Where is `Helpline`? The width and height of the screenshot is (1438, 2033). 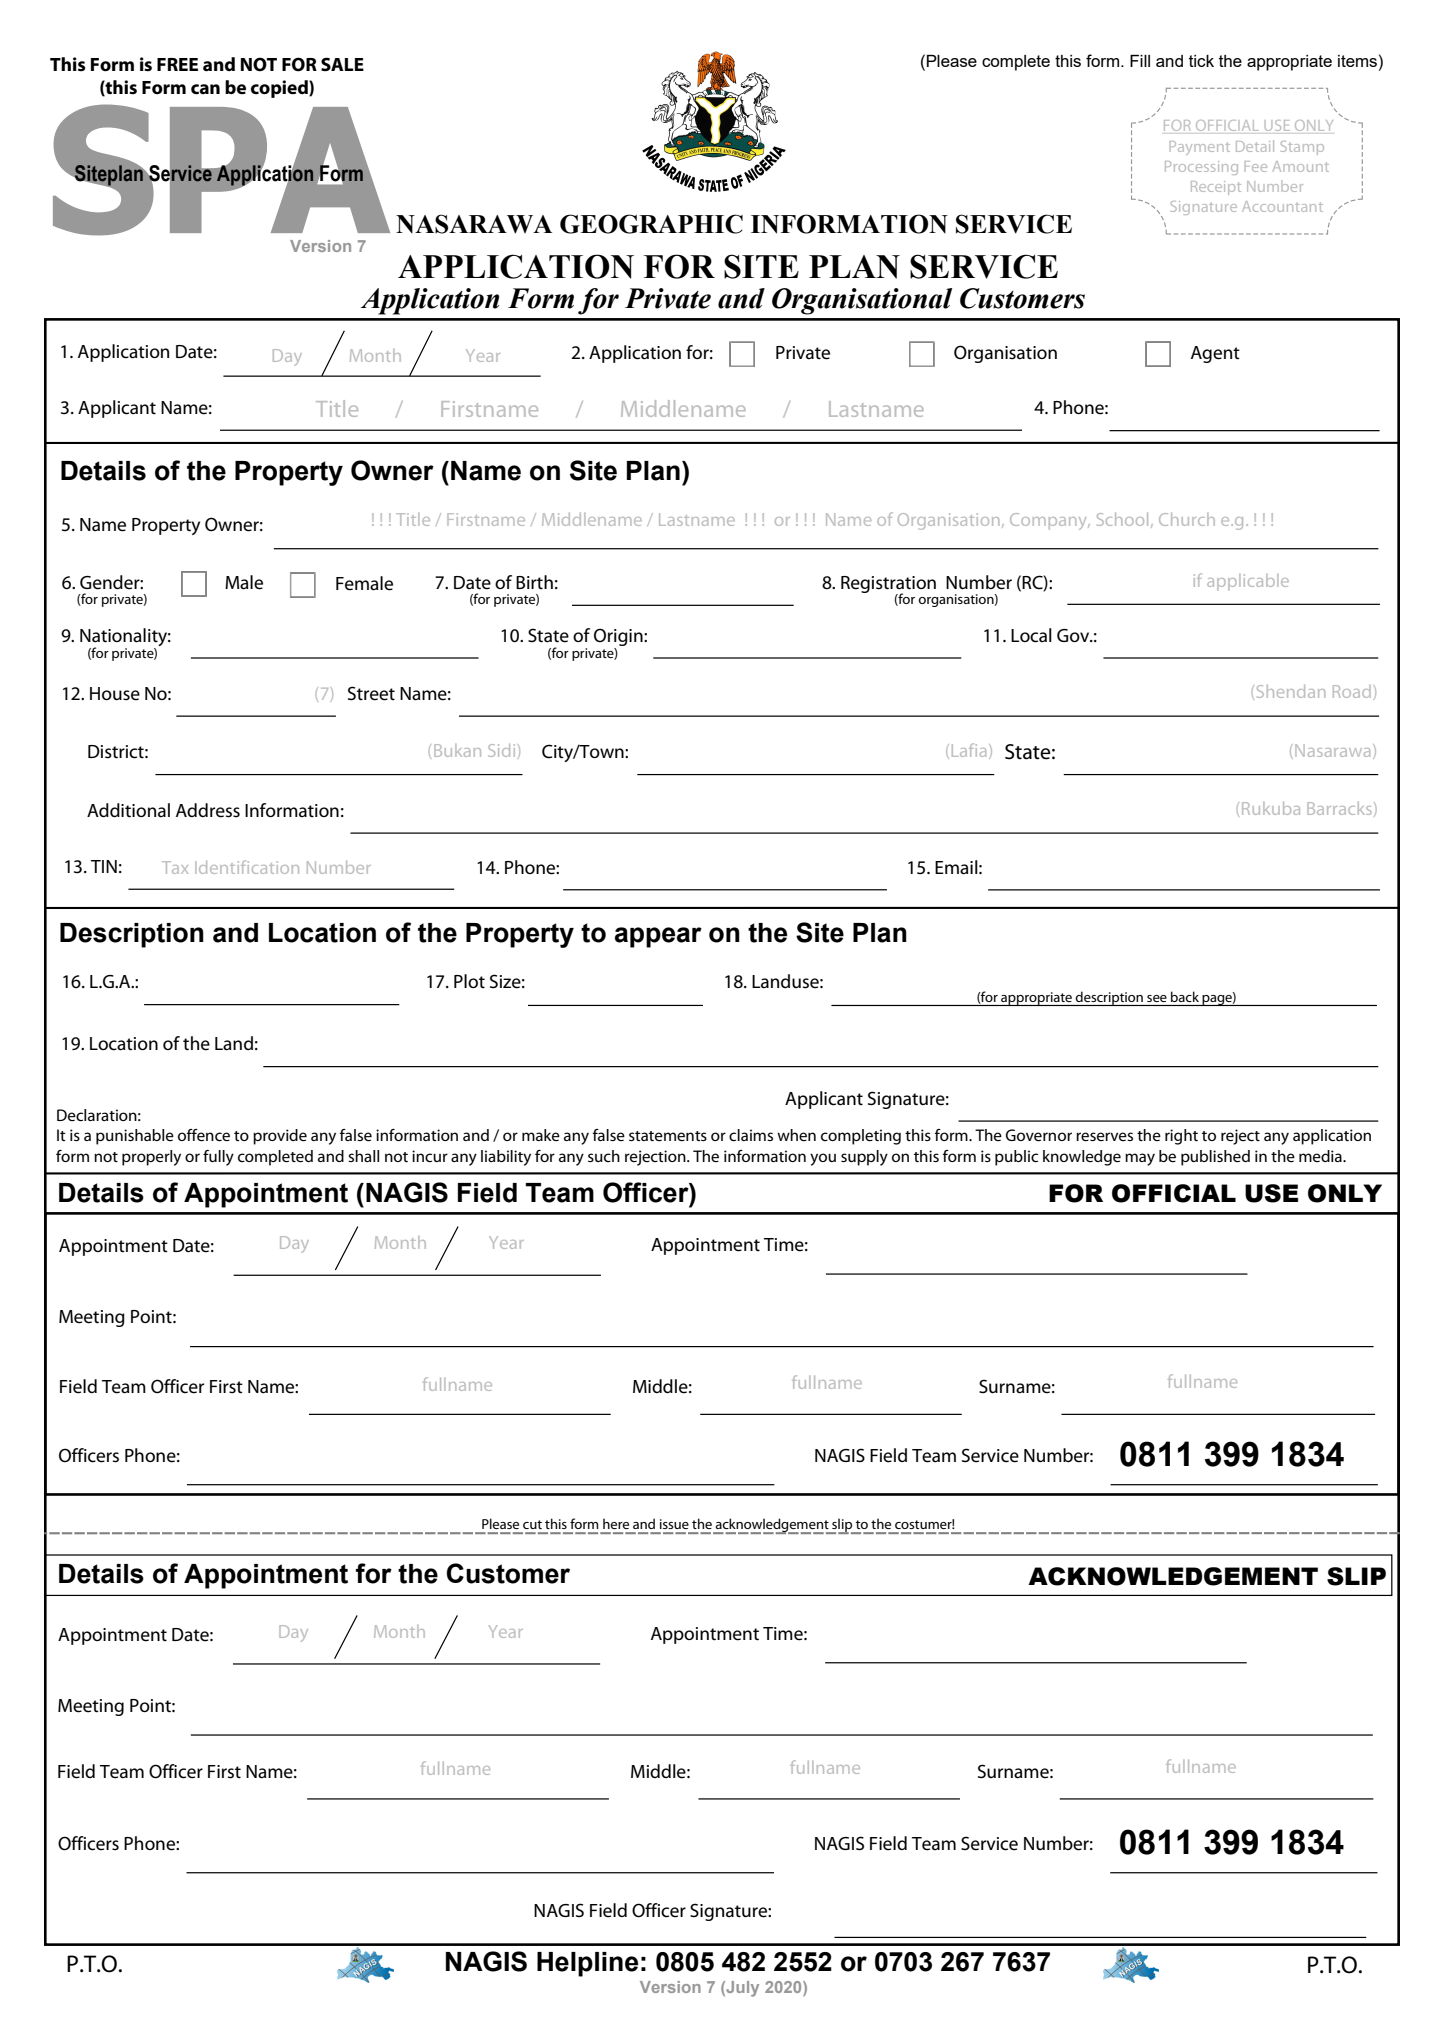 Helpline is located at coordinates (587, 1964).
